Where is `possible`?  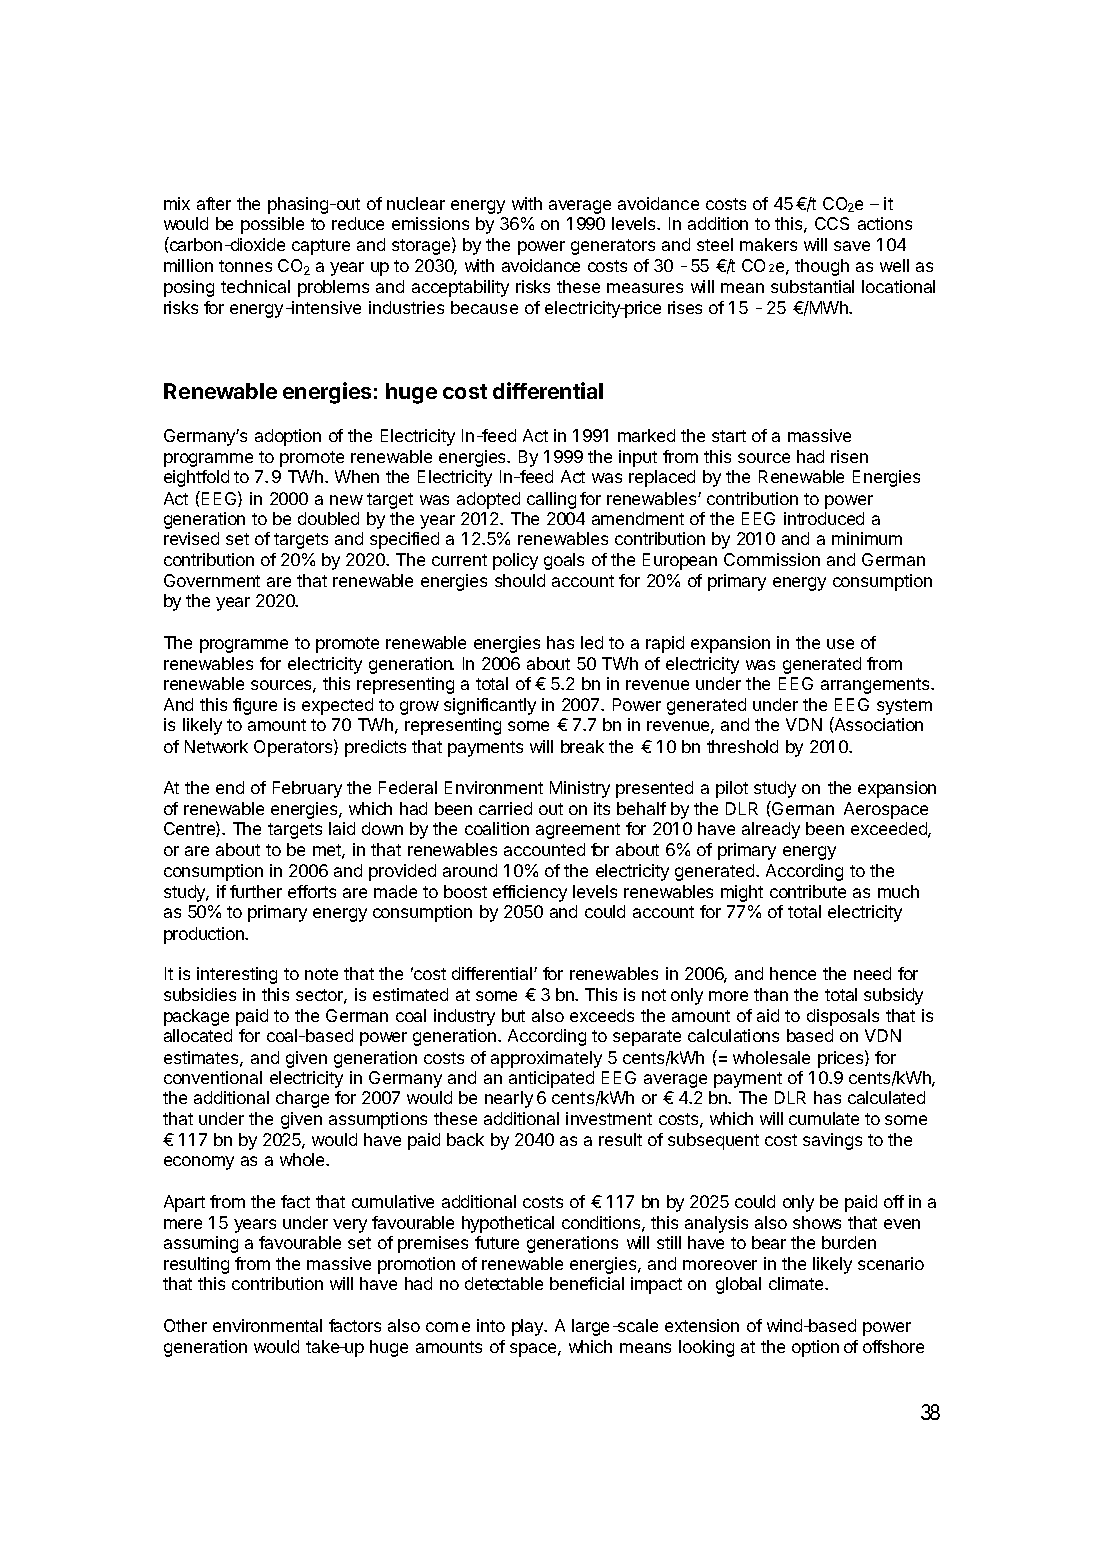 possible is located at coordinates (272, 225).
